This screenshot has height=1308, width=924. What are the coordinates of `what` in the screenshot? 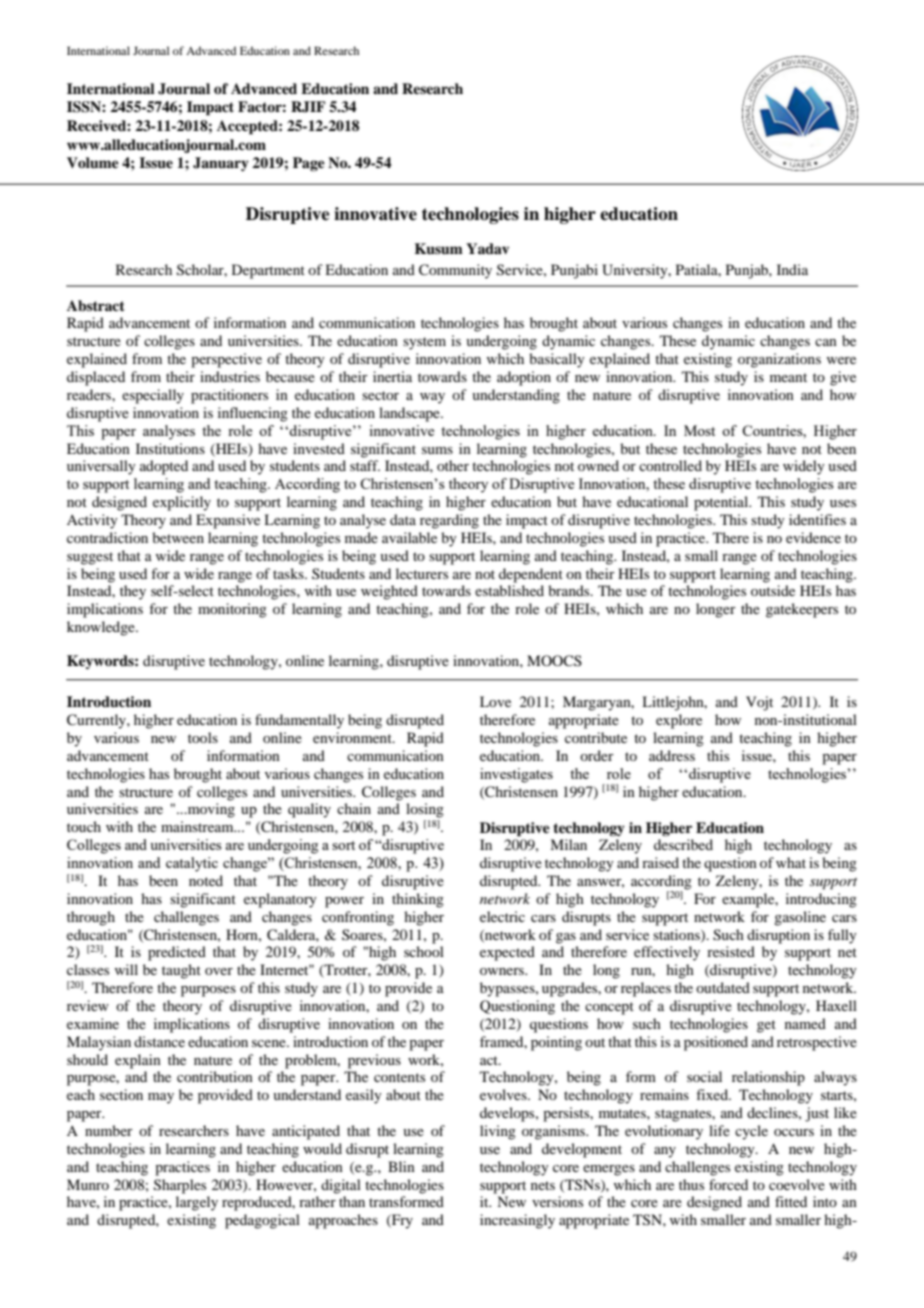 It's located at (791, 862).
